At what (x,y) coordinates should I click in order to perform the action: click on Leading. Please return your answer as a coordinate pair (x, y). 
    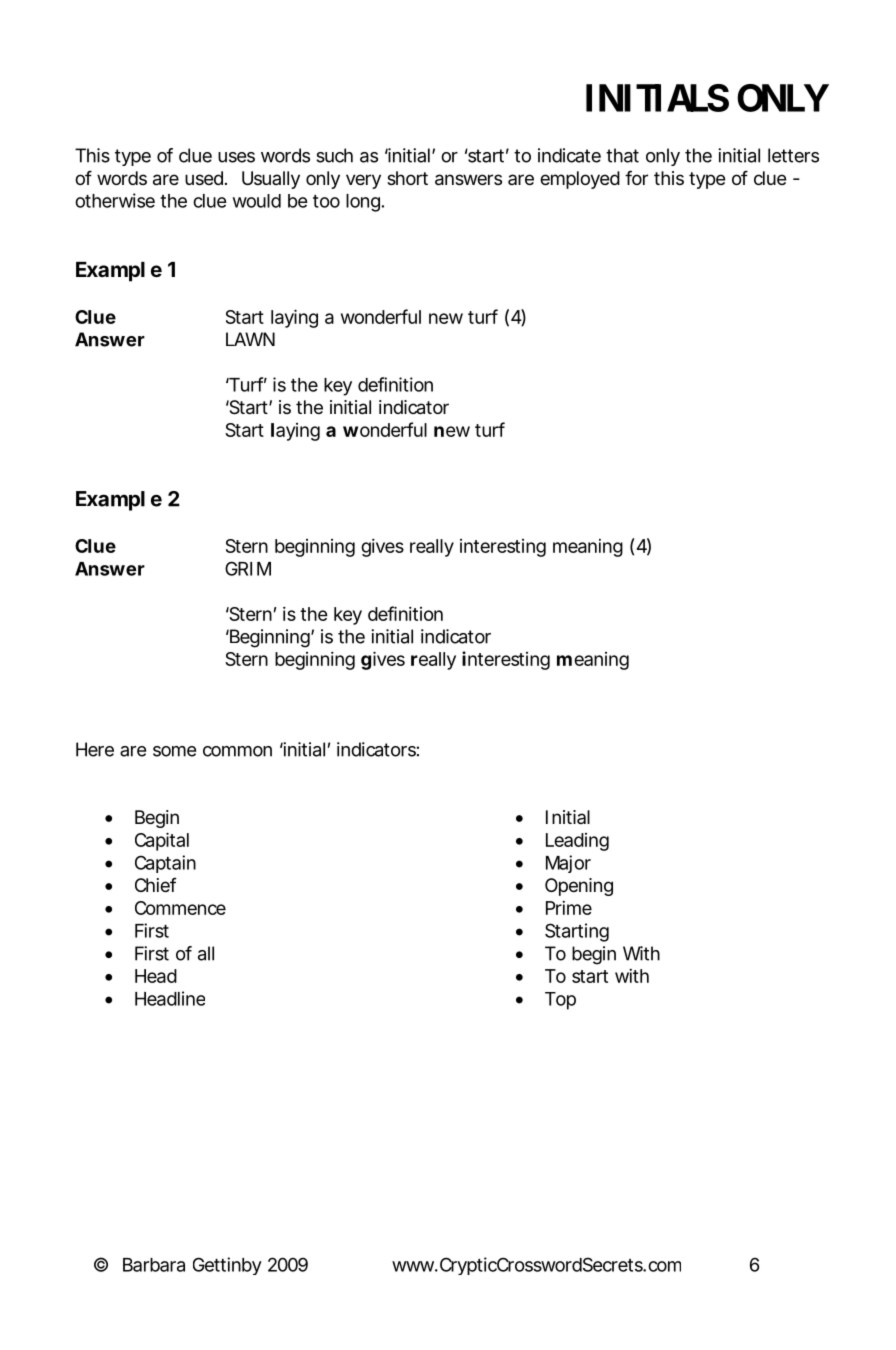
    Looking at the image, I should click on (577, 842).
